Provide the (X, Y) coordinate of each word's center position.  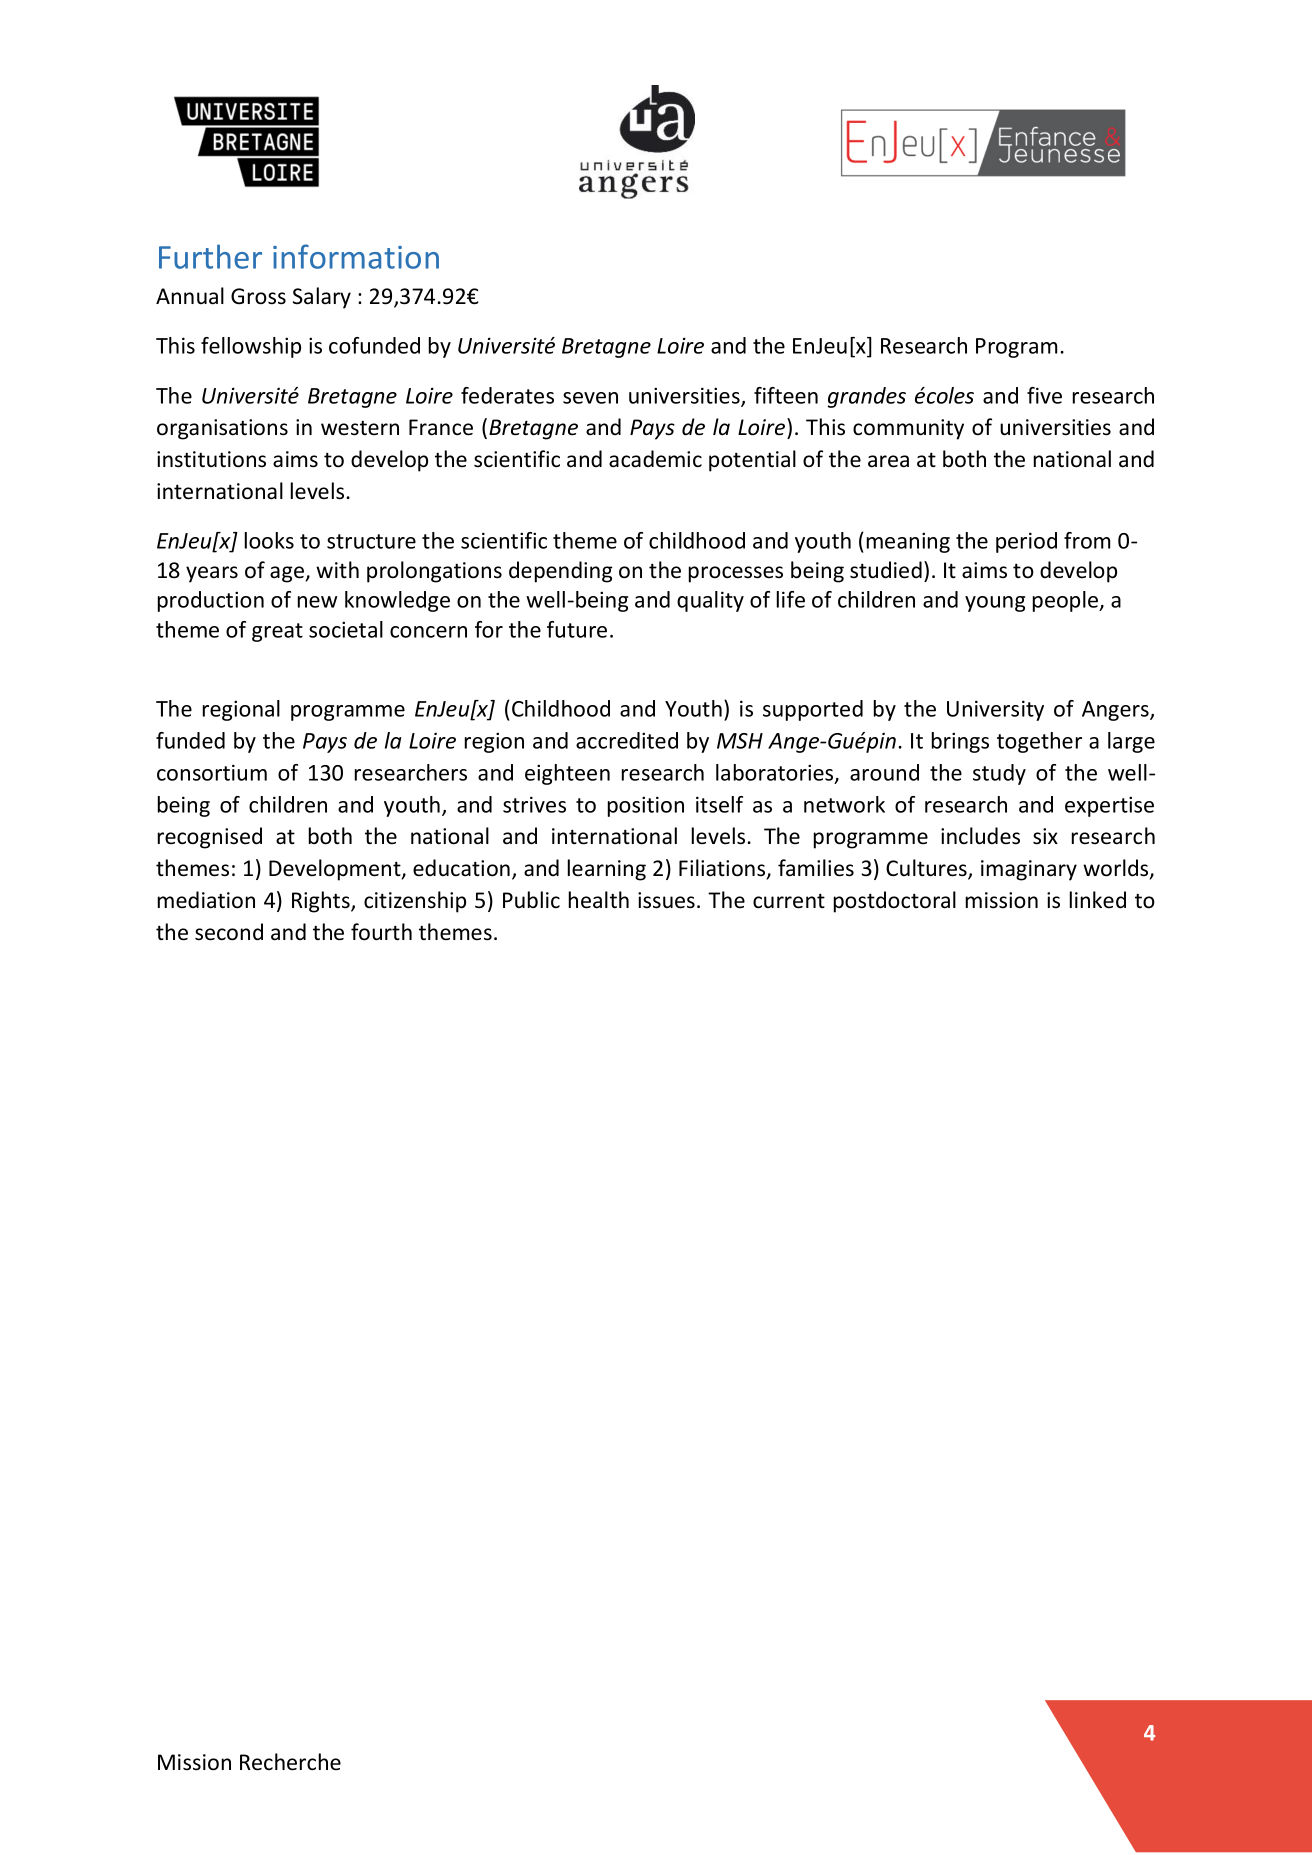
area (888, 461)
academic (655, 459)
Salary (322, 298)
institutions (211, 459)
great (277, 632)
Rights (322, 902)
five (1044, 395)
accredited (627, 740)
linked (1098, 900)
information (356, 256)
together (1039, 742)
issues (666, 900)
